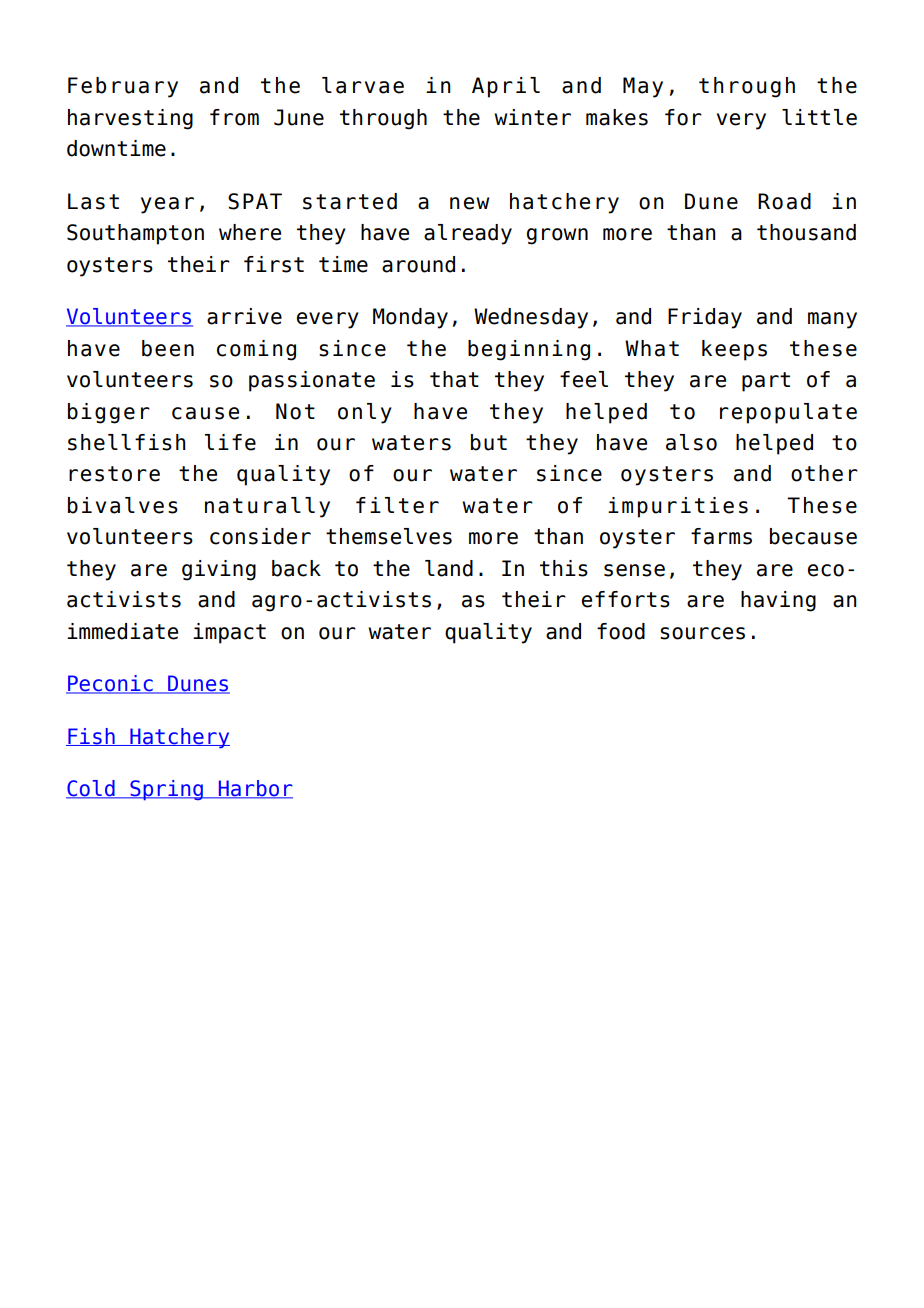  What do you see at coordinates (506, 87) in the document?
I see `April` at bounding box center [506, 87].
